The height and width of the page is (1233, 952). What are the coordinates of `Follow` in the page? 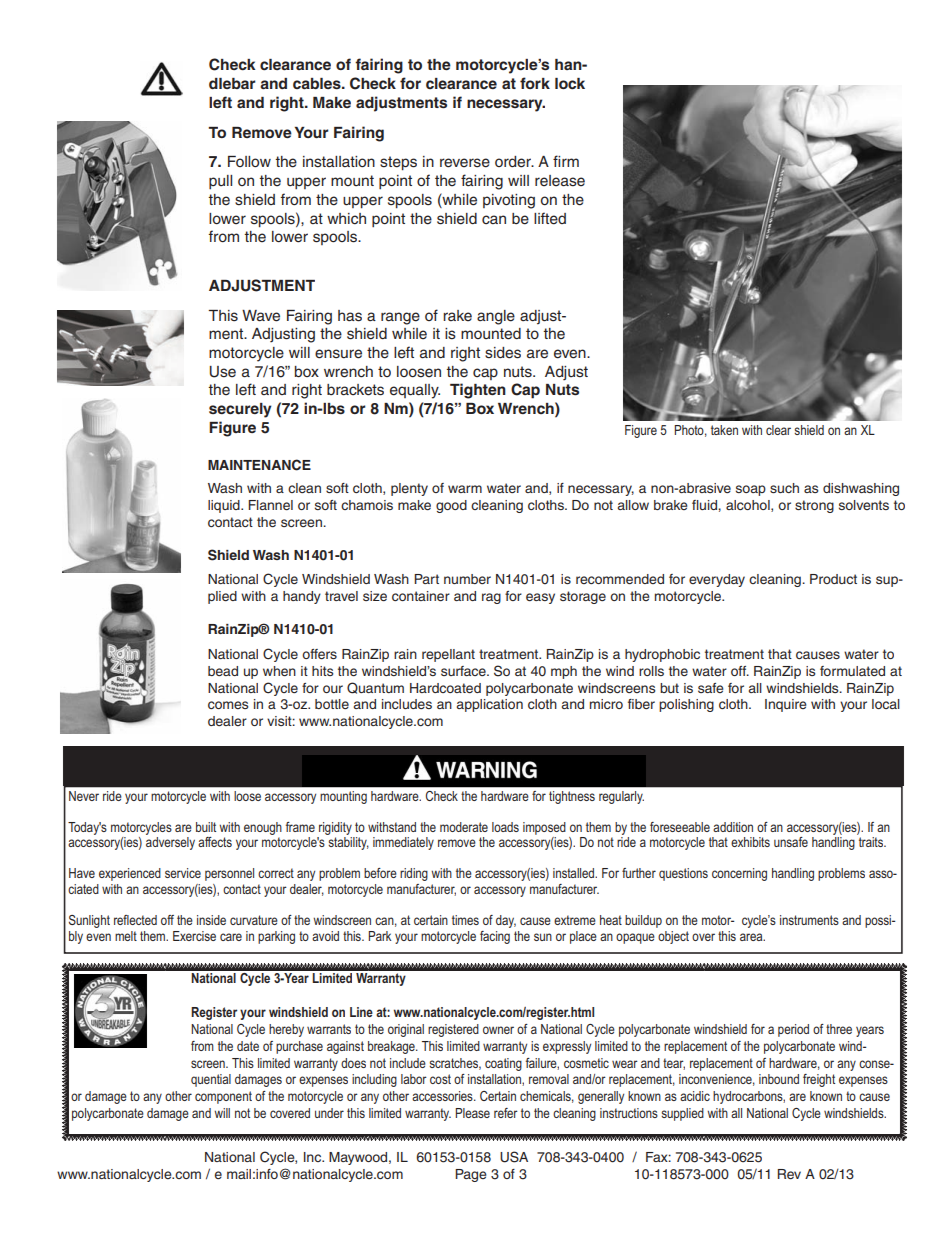 It's located at (249, 161).
